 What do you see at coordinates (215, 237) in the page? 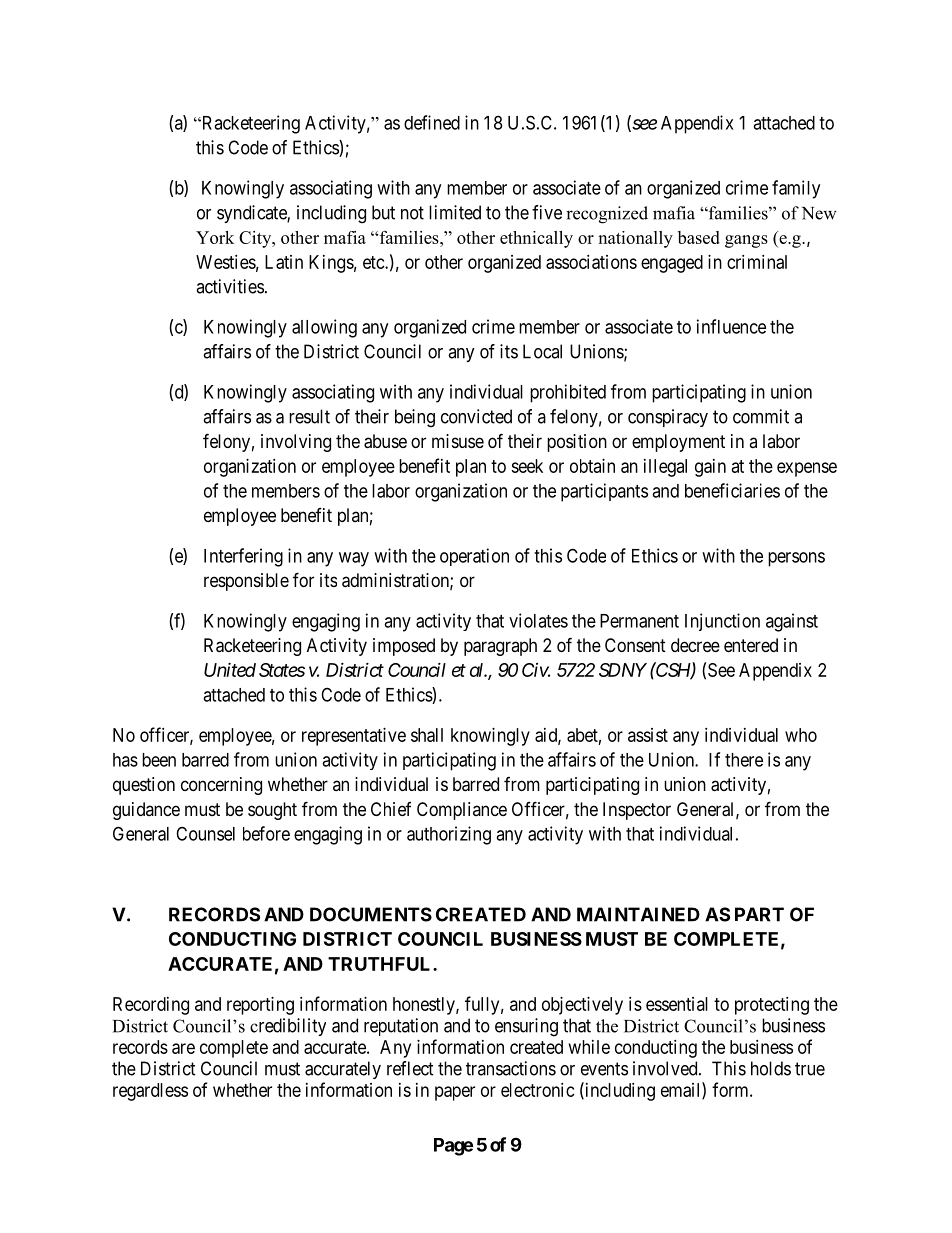
I see `York` at bounding box center [215, 237].
